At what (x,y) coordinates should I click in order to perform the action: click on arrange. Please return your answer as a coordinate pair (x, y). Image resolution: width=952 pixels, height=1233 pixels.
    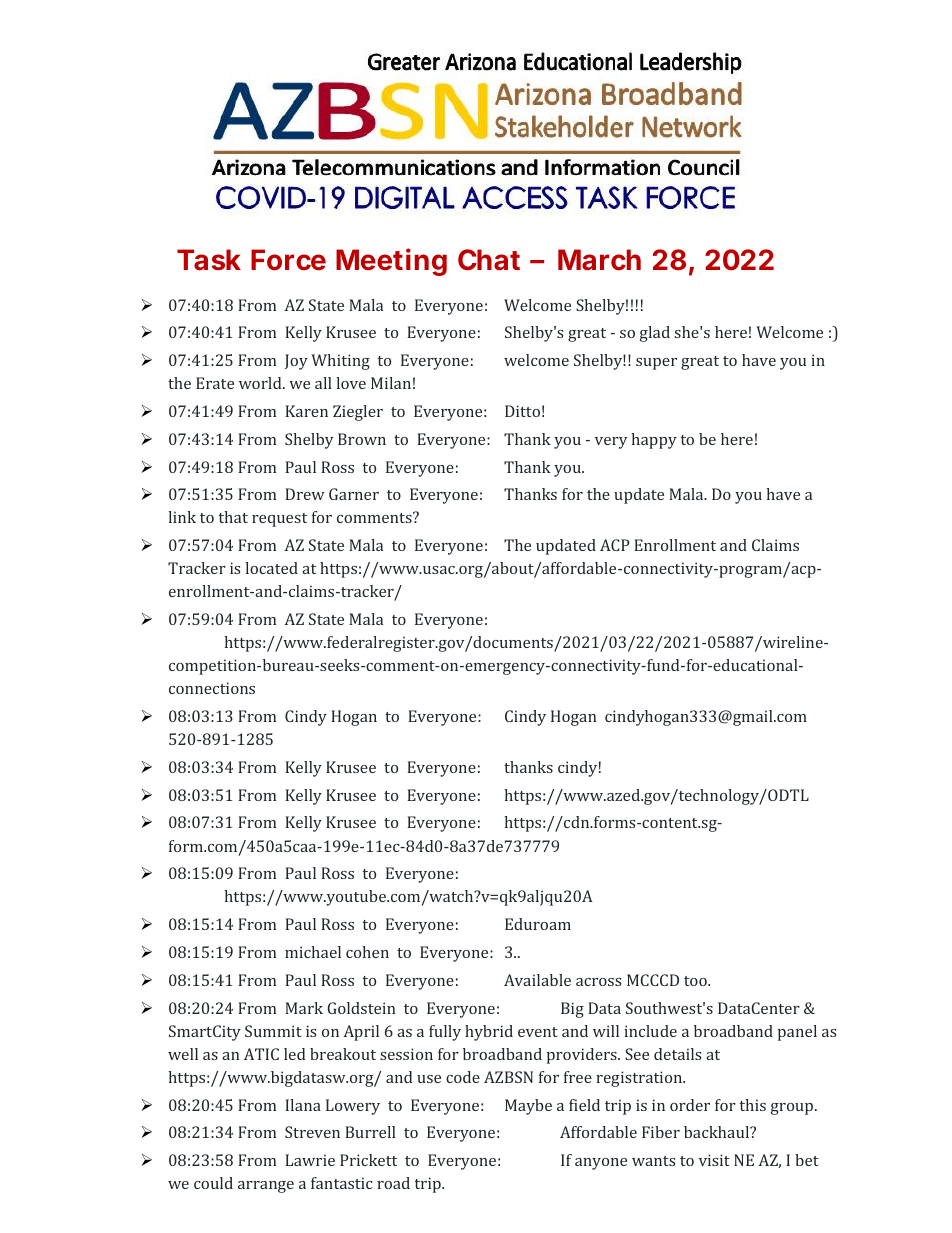
    Looking at the image, I should click on (266, 1187).
